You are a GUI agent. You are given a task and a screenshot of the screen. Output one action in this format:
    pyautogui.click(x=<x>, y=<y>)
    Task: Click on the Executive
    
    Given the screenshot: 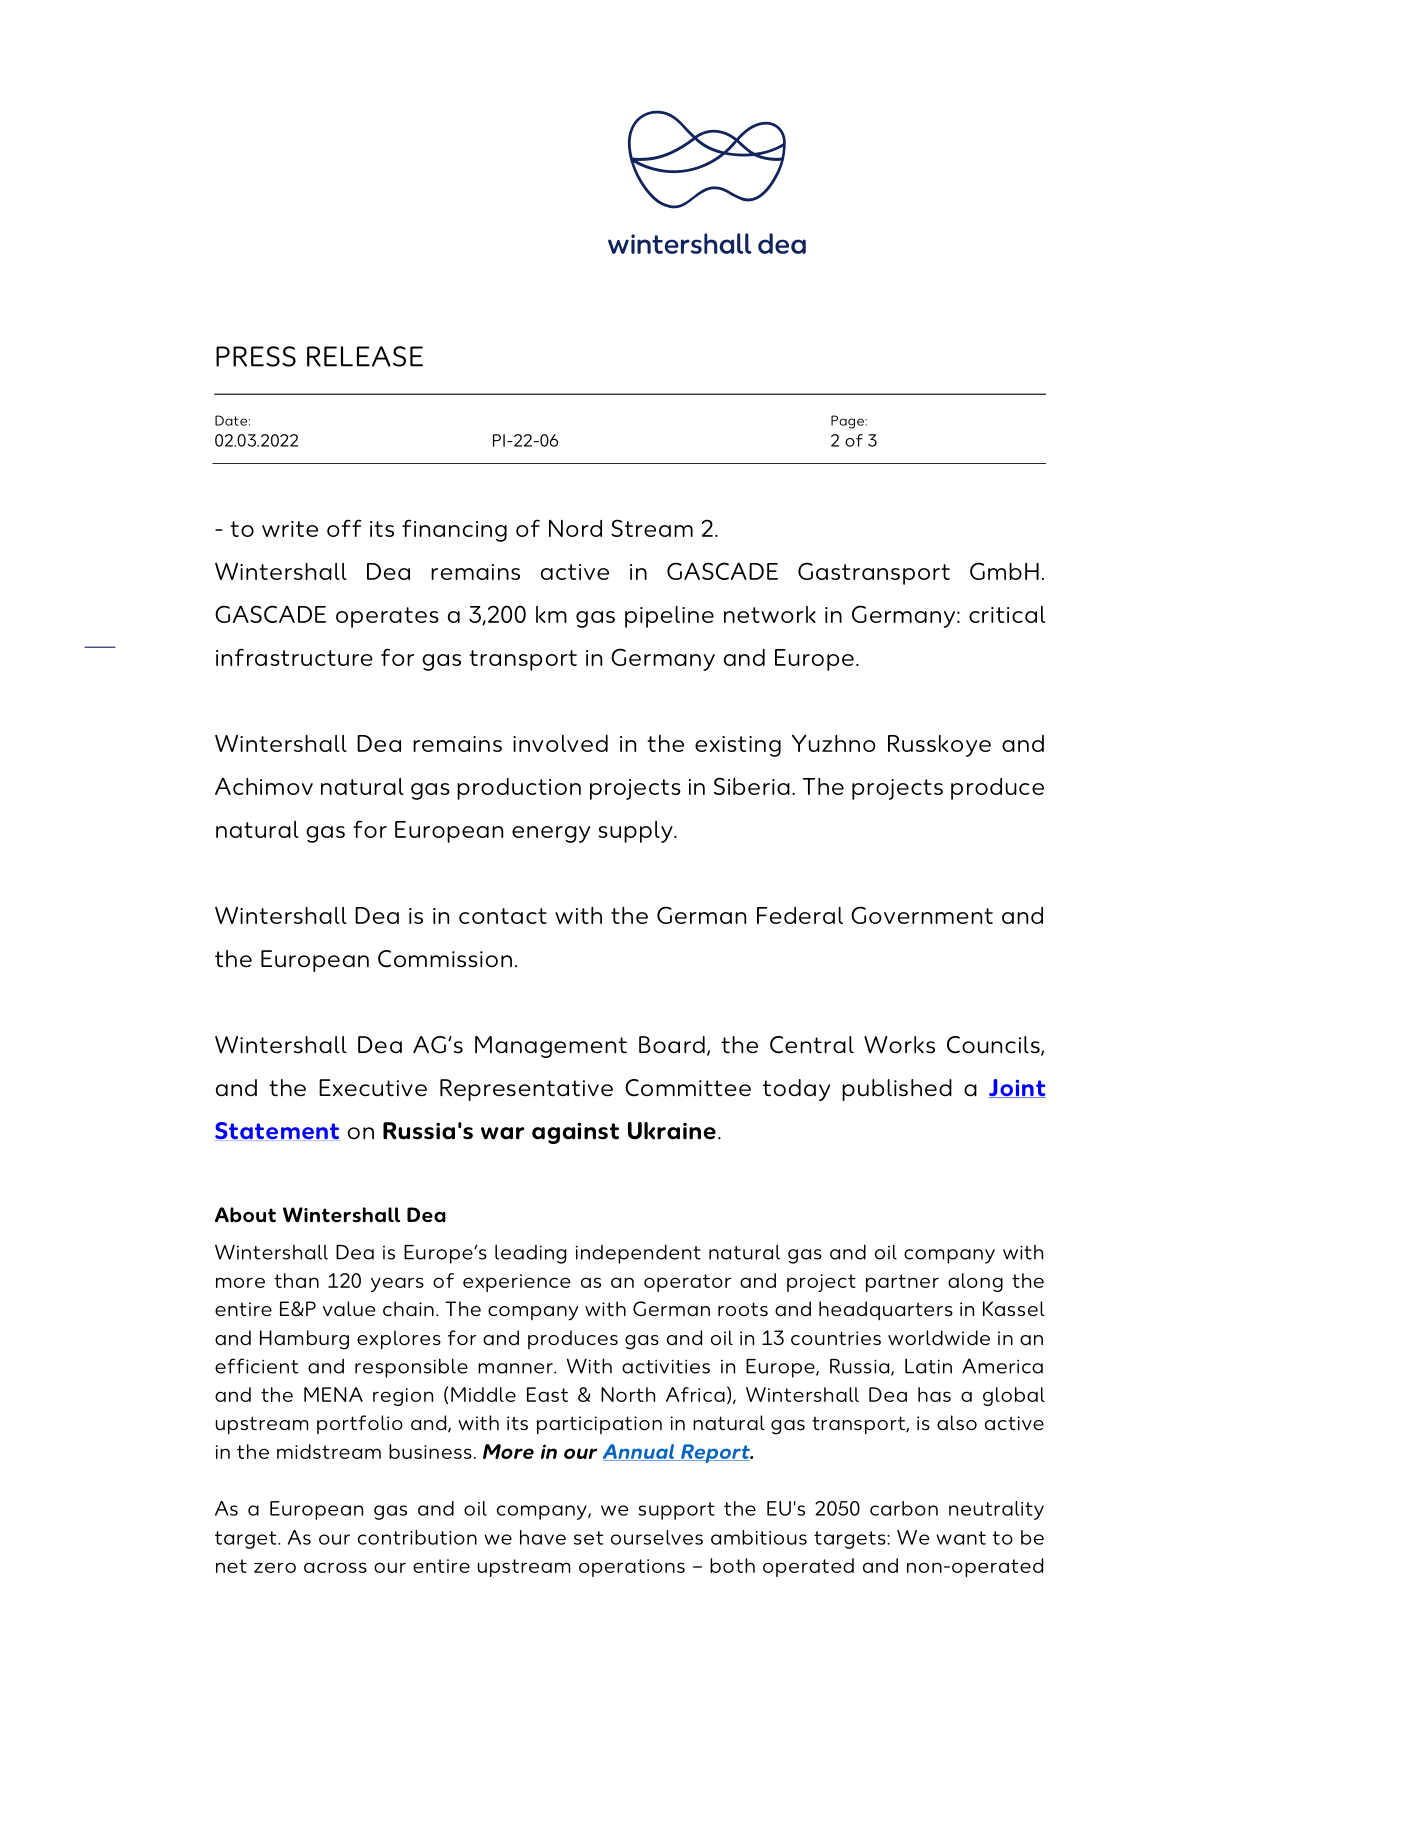 What is the action you would take?
    pyautogui.click(x=373, y=1088)
